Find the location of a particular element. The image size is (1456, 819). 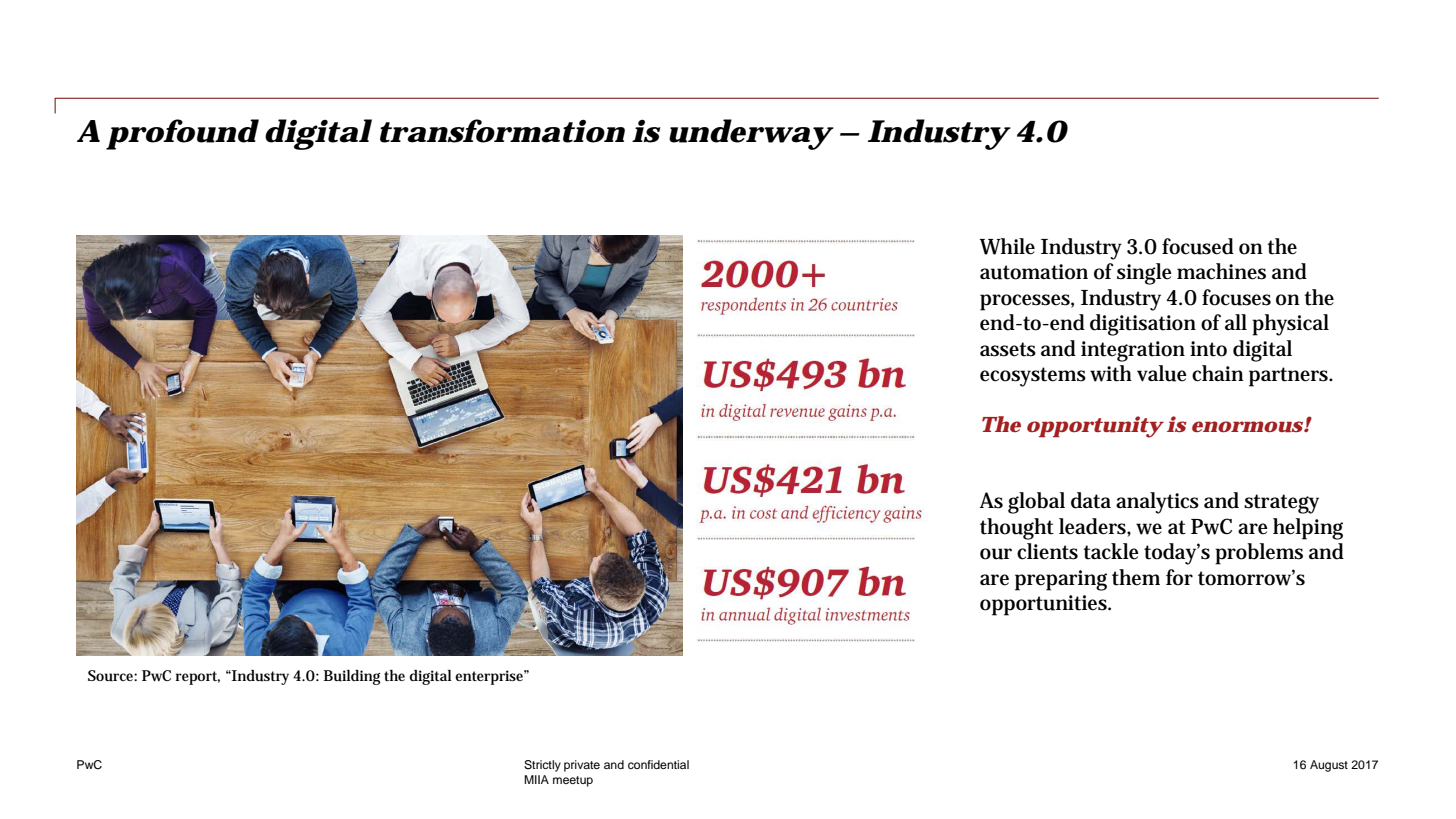

underway is located at coordinates (749, 134).
